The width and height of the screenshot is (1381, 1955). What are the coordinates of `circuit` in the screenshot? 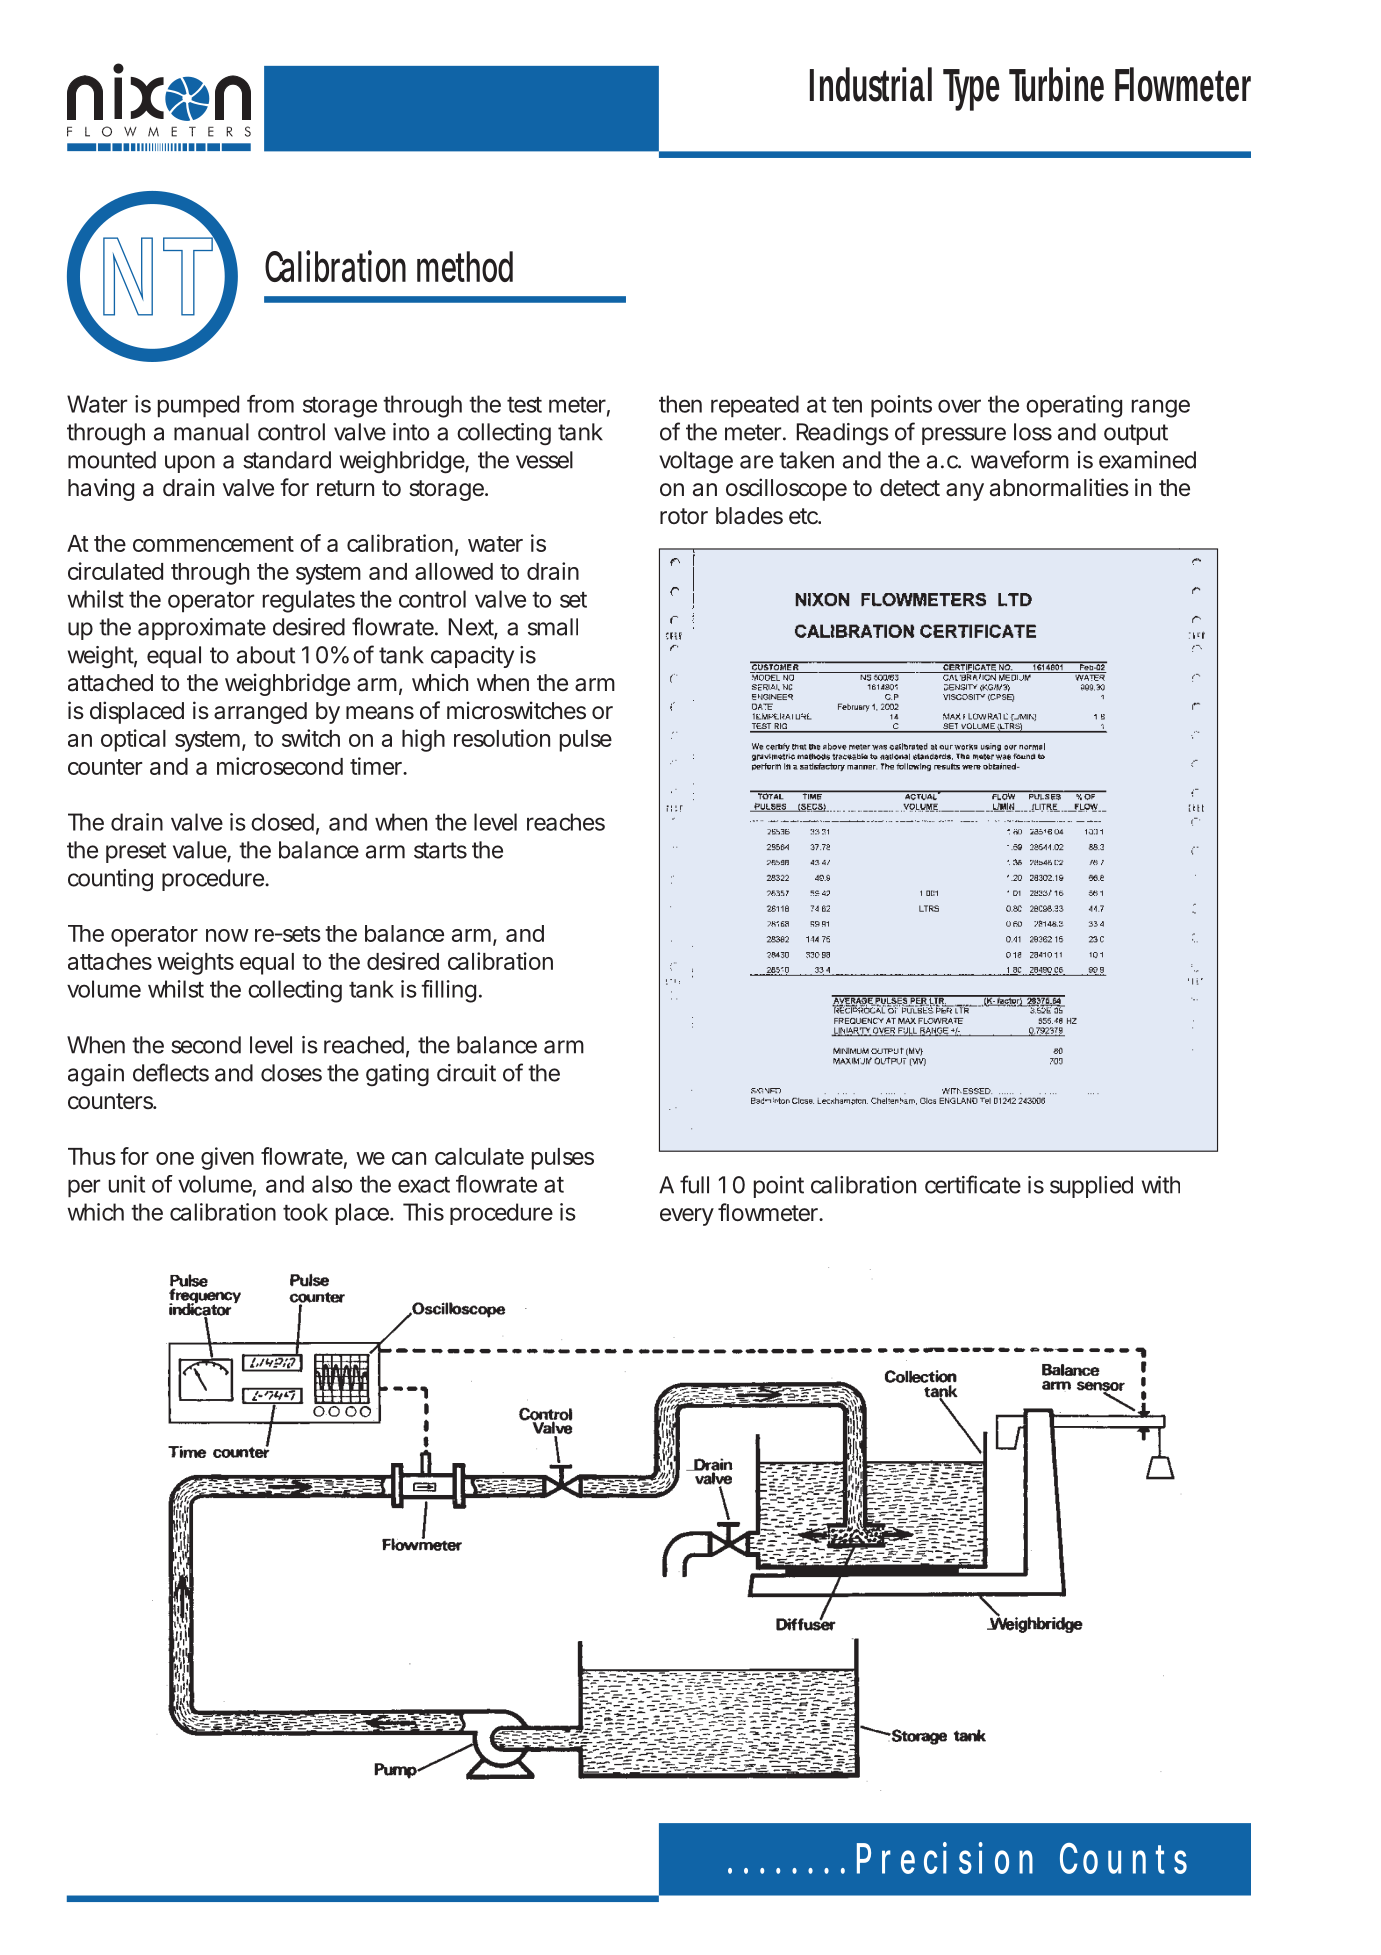 It's located at (466, 1073).
